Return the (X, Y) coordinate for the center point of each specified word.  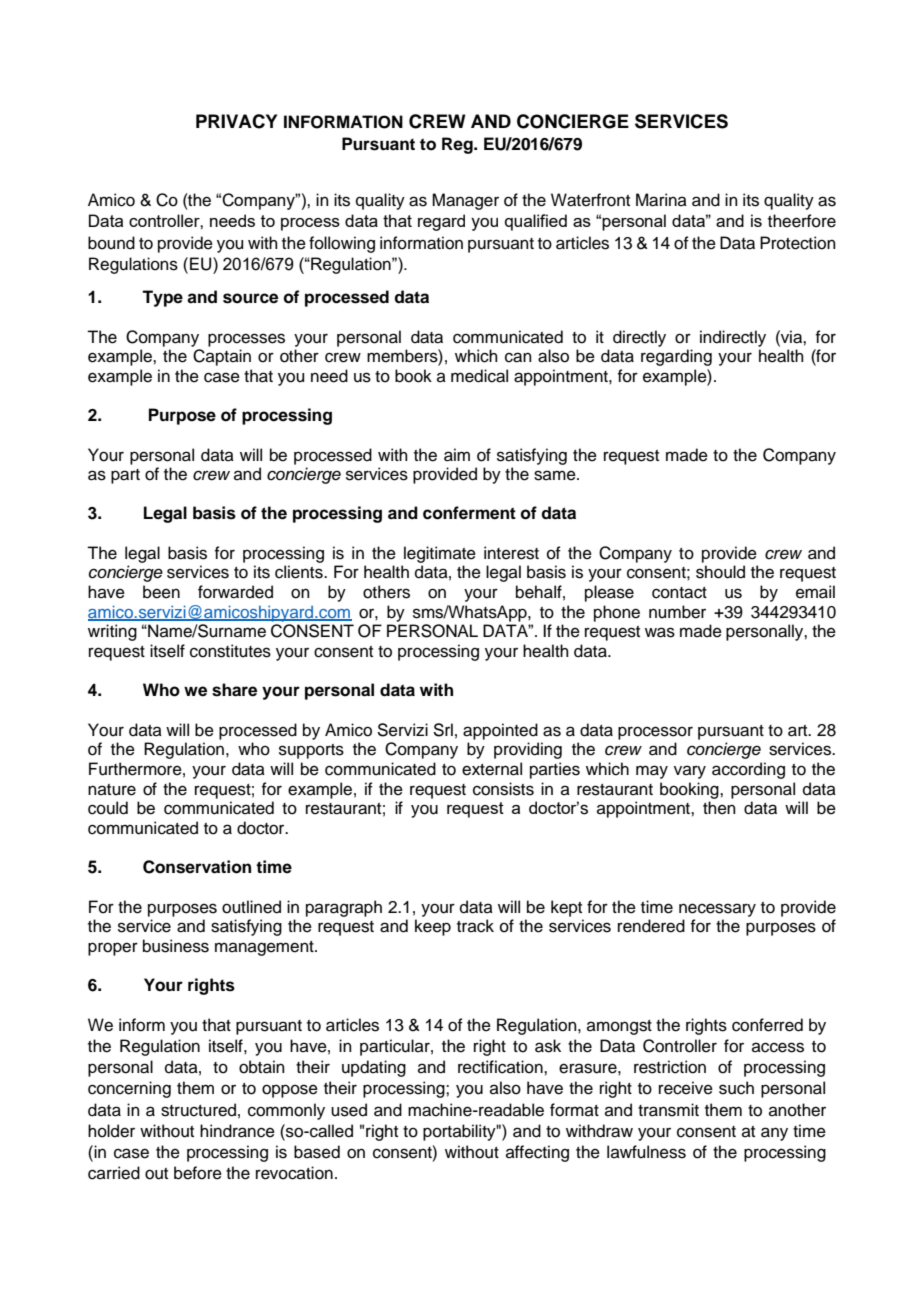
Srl (443, 730)
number (677, 612)
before (198, 1173)
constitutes (230, 651)
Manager (465, 201)
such (736, 1088)
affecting (537, 1153)
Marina (661, 200)
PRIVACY (236, 121)
